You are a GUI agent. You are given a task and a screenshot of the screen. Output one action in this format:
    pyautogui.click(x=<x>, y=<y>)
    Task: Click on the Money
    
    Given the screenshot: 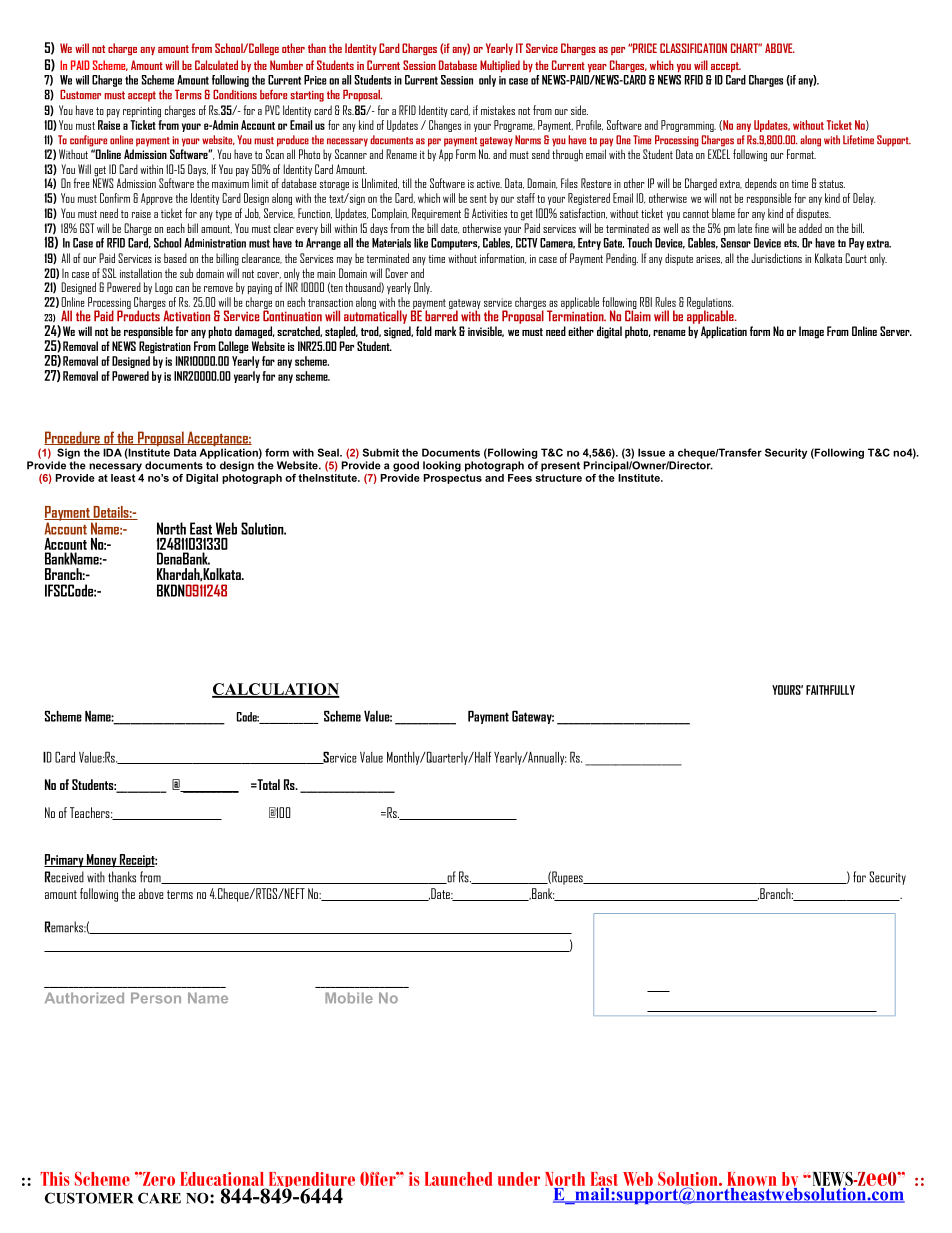 What is the action you would take?
    pyautogui.click(x=102, y=861)
